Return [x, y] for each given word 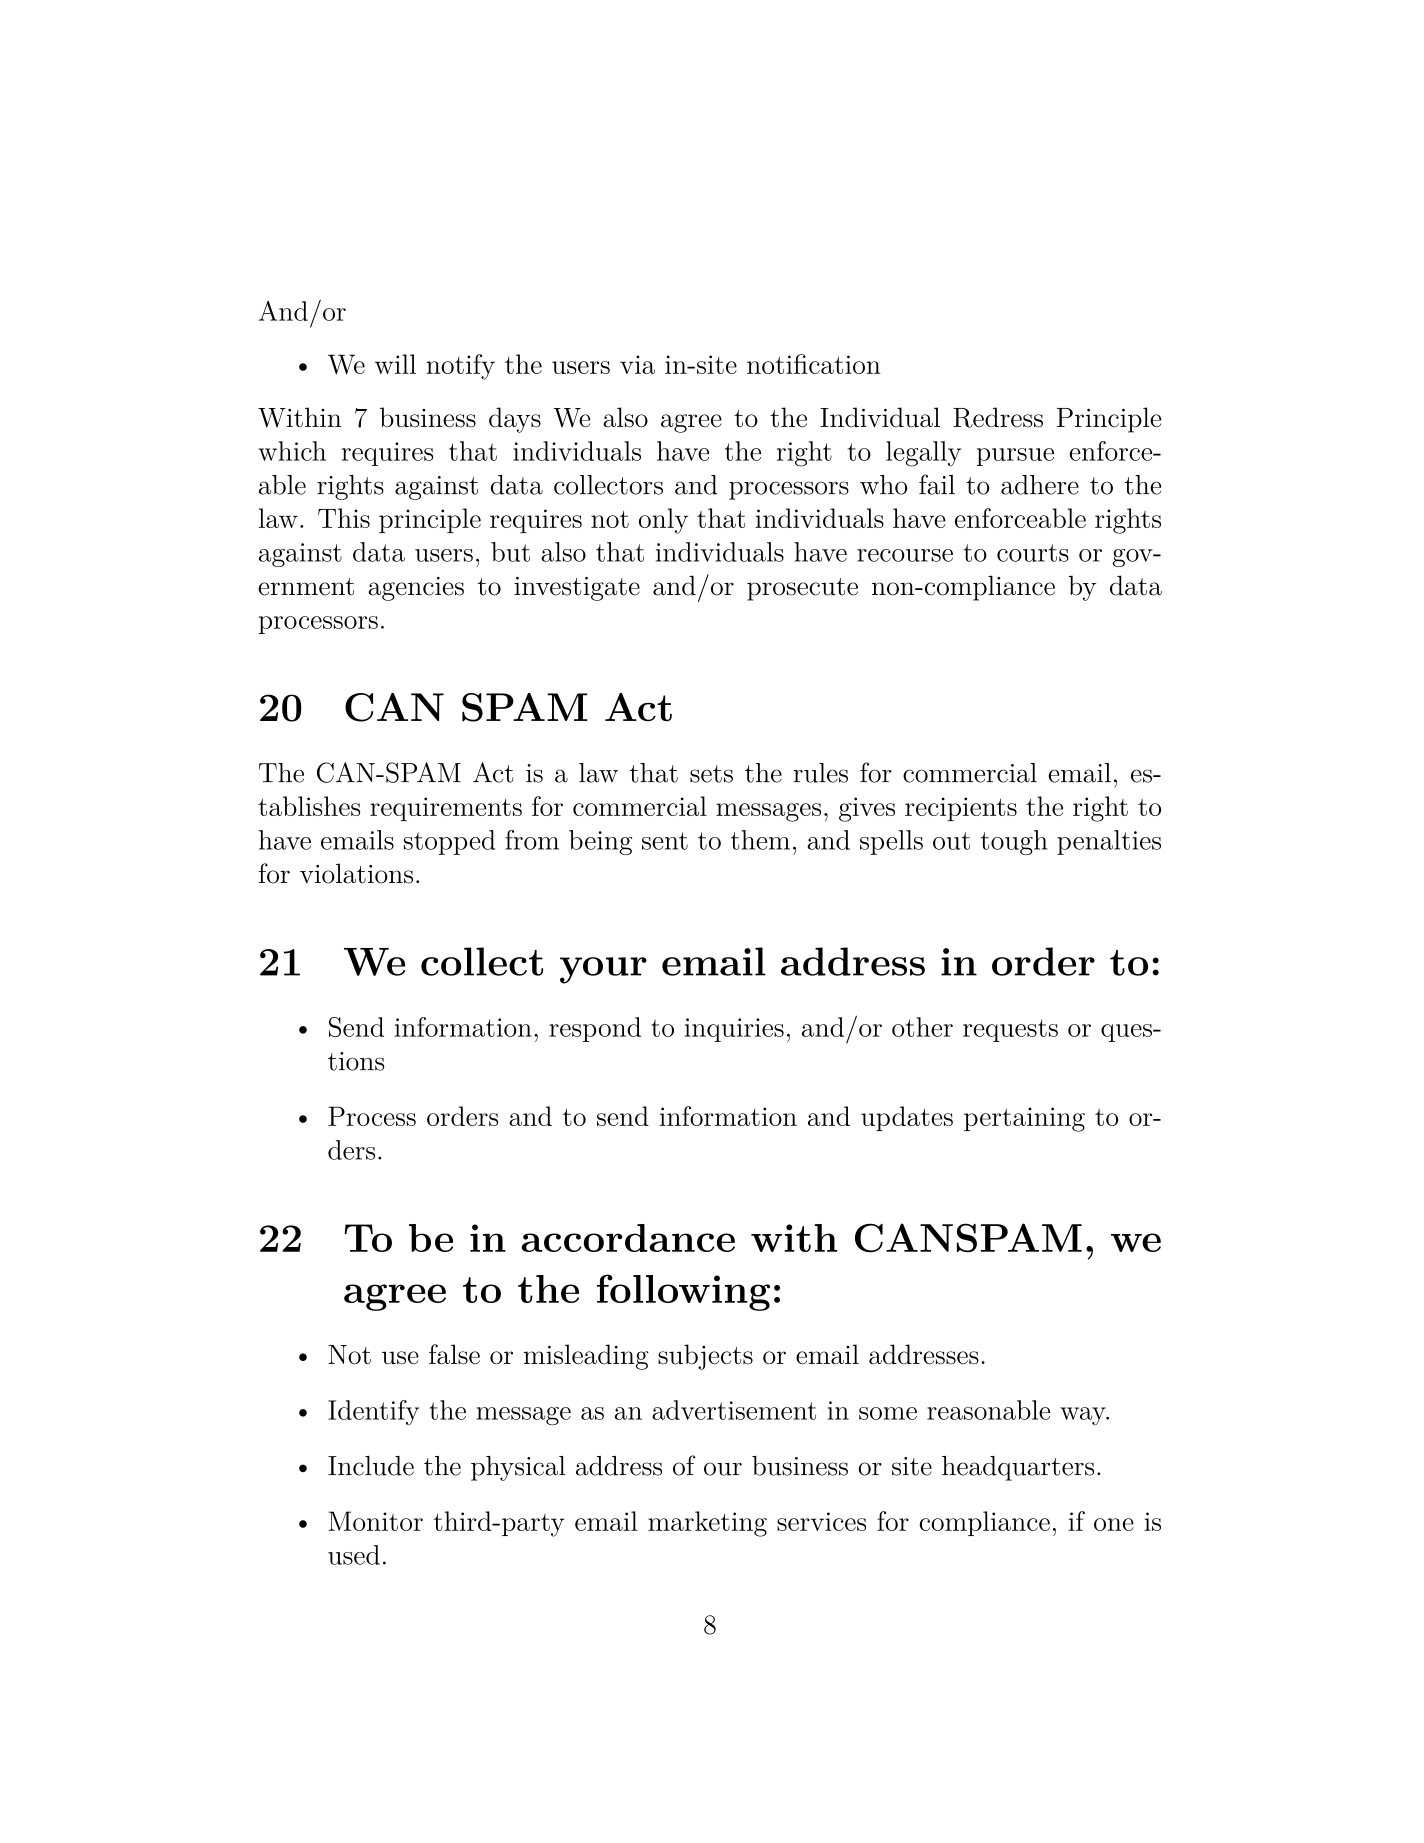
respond [595, 1029]
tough [1014, 842]
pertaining [1024, 1119]
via [637, 364]
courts [1033, 553]
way [1084, 1416]
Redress [998, 417]
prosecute [802, 589]
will [395, 364]
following [683, 1292]
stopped [449, 842]
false [454, 1354]
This [344, 518]
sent [665, 841]
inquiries [734, 1030]
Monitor [375, 1521]
